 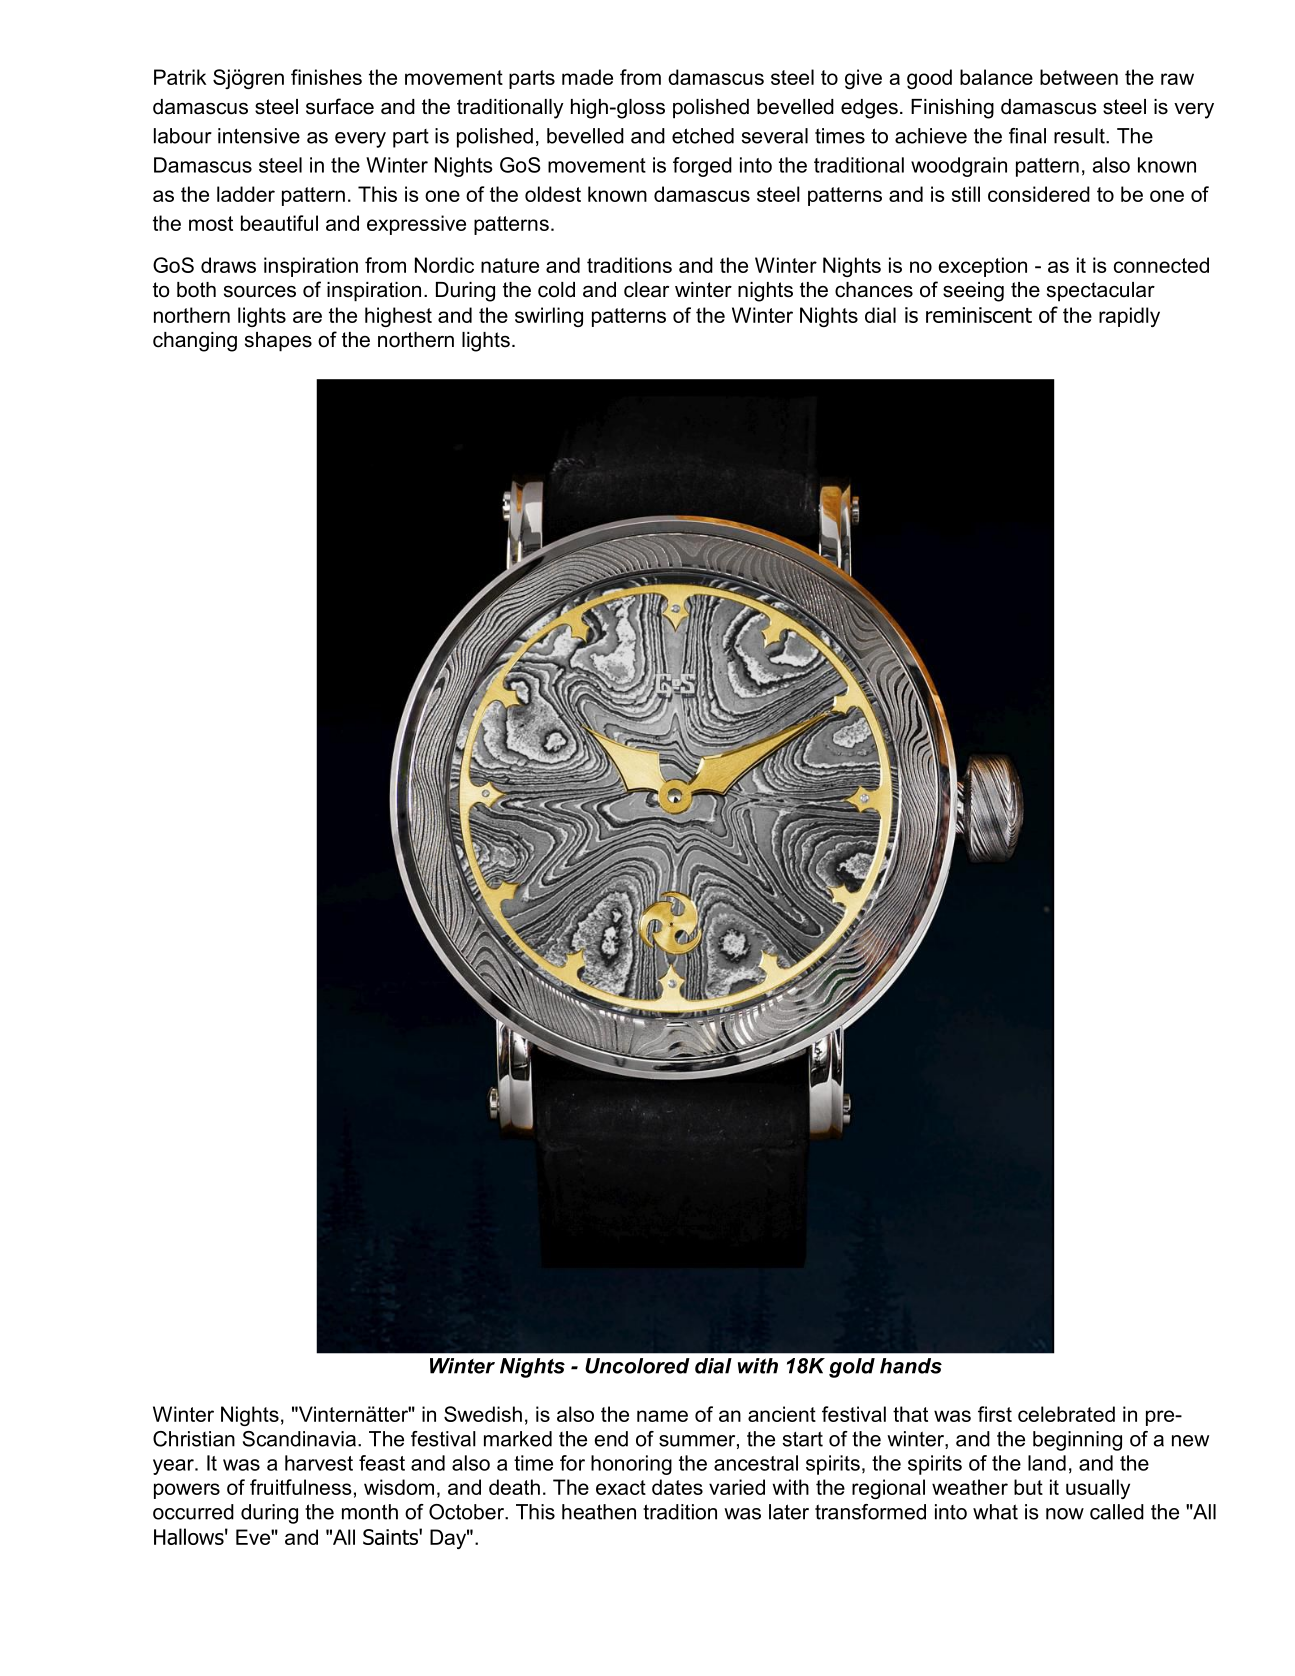 What do you see at coordinates (301, 1487) in the screenshot?
I see `fruitfulness` at bounding box center [301, 1487].
